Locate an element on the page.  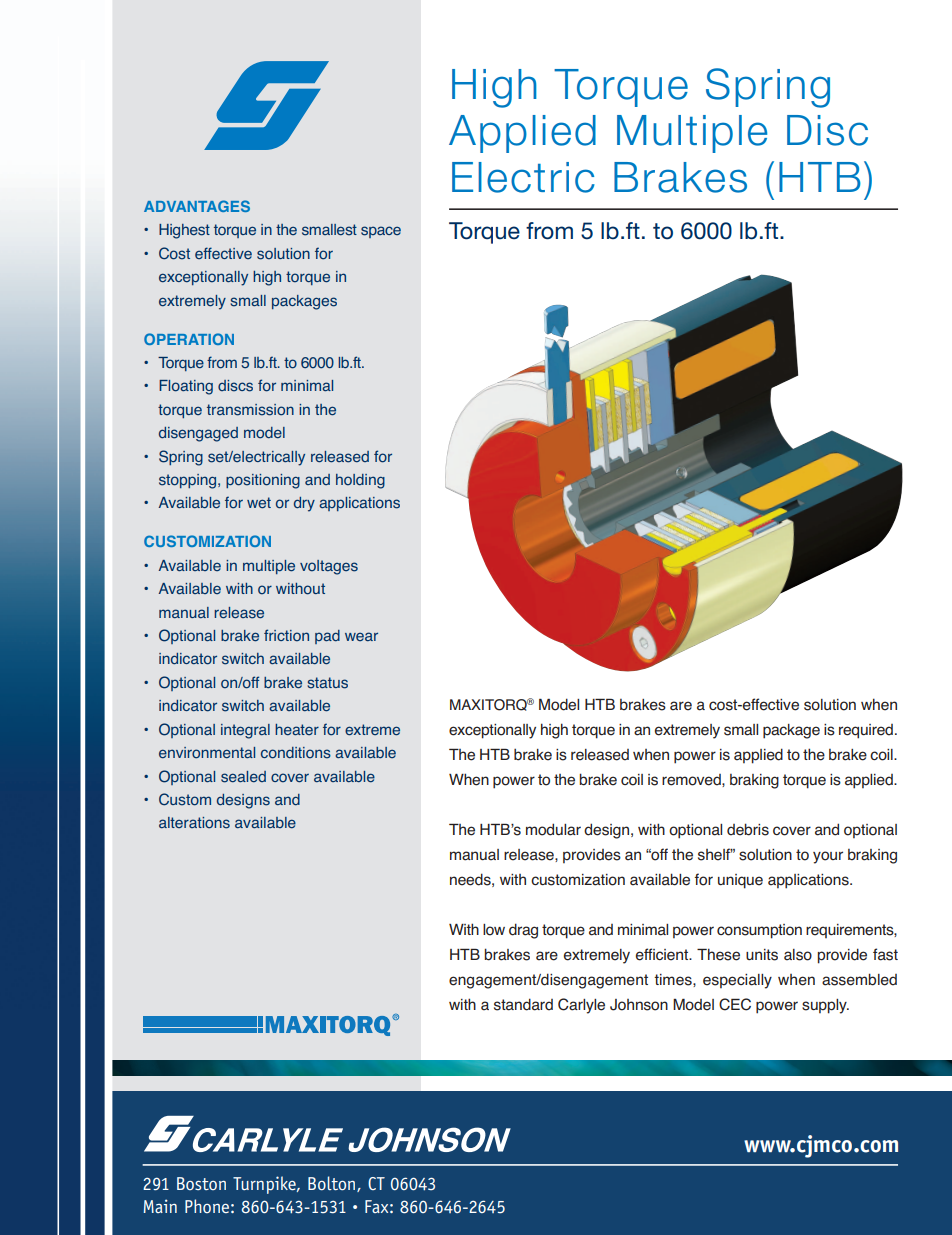
positioning is located at coordinates (263, 481).
